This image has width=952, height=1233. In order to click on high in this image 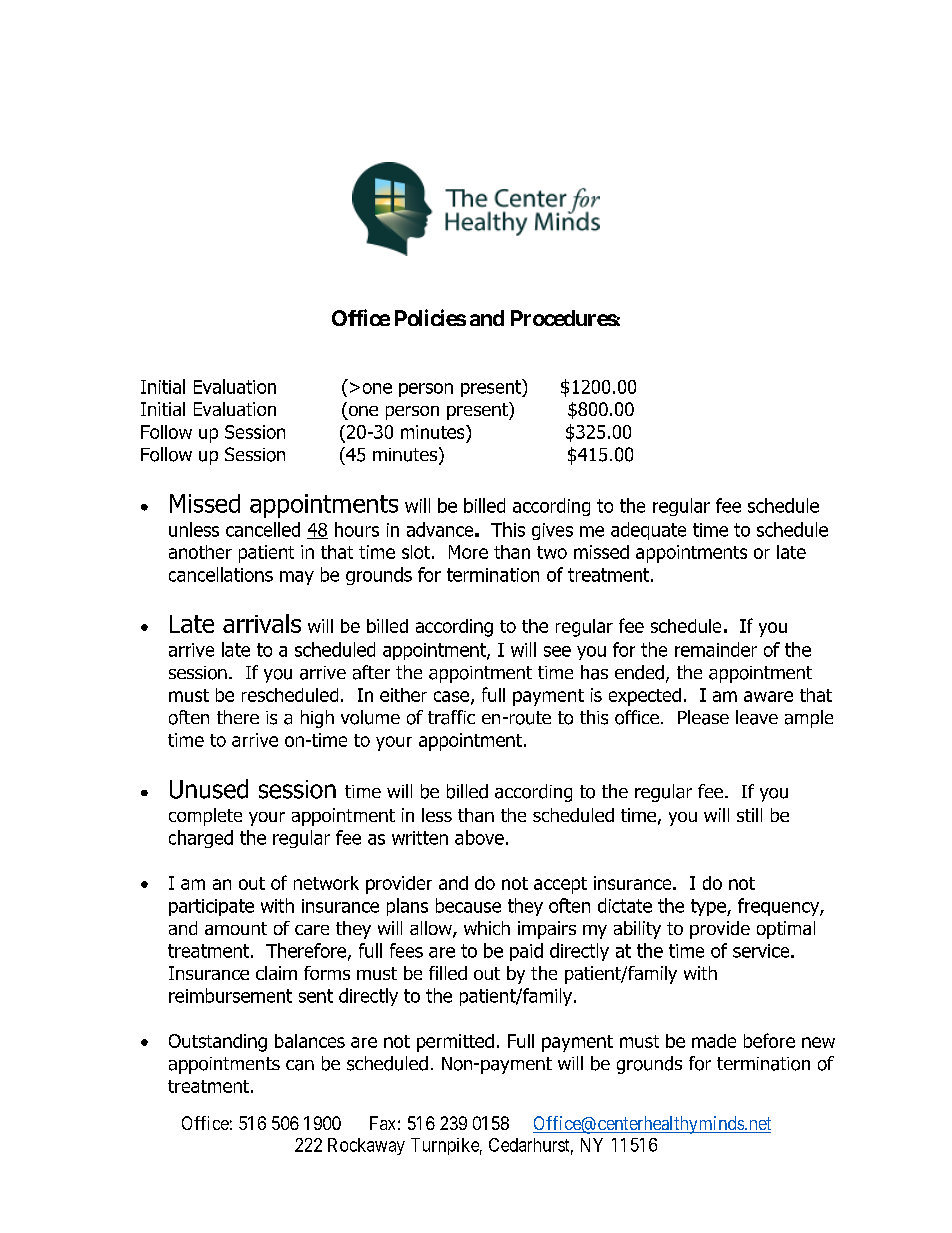, I will do `click(317, 719)`.
